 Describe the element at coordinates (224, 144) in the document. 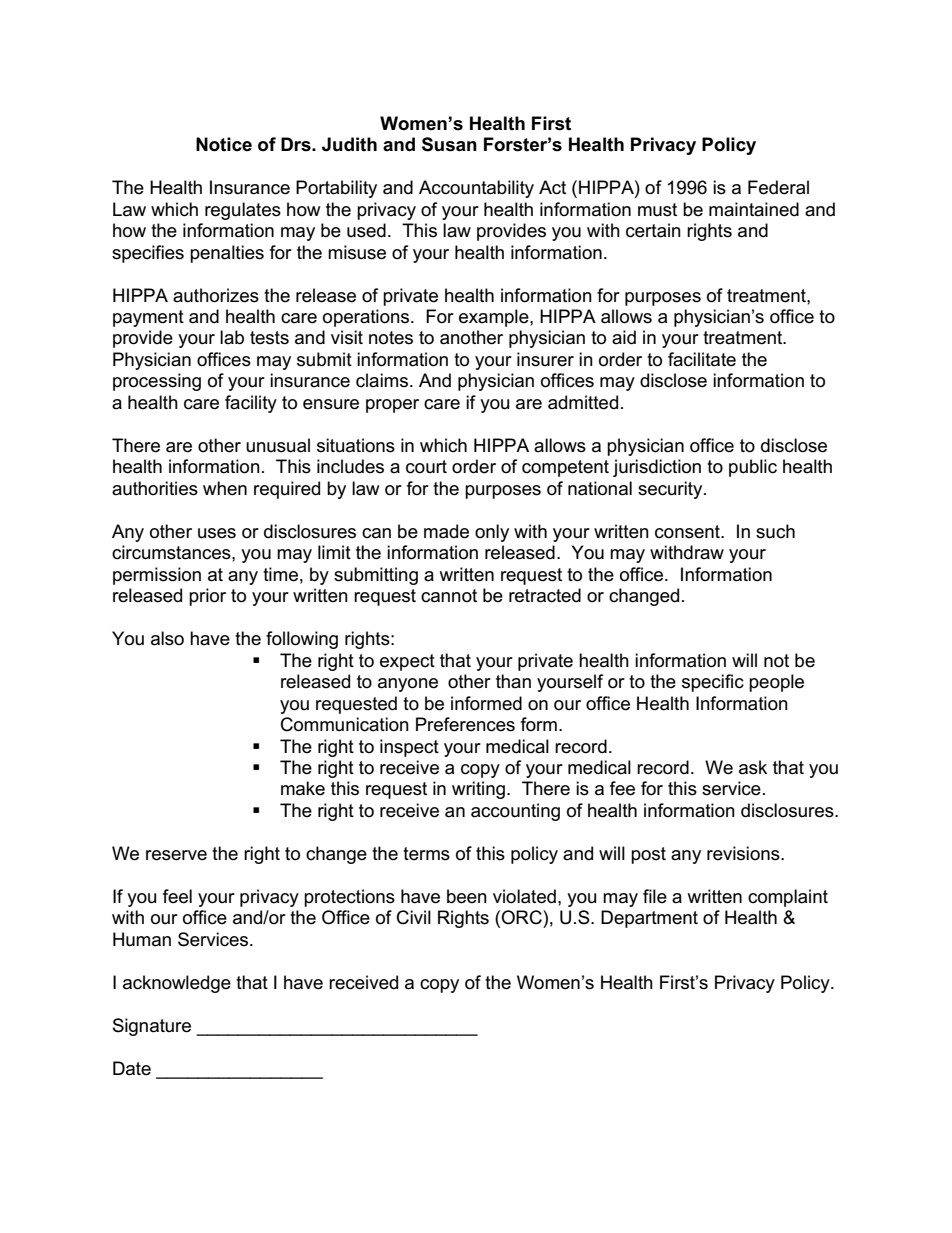

I see `Notice` at that location.
